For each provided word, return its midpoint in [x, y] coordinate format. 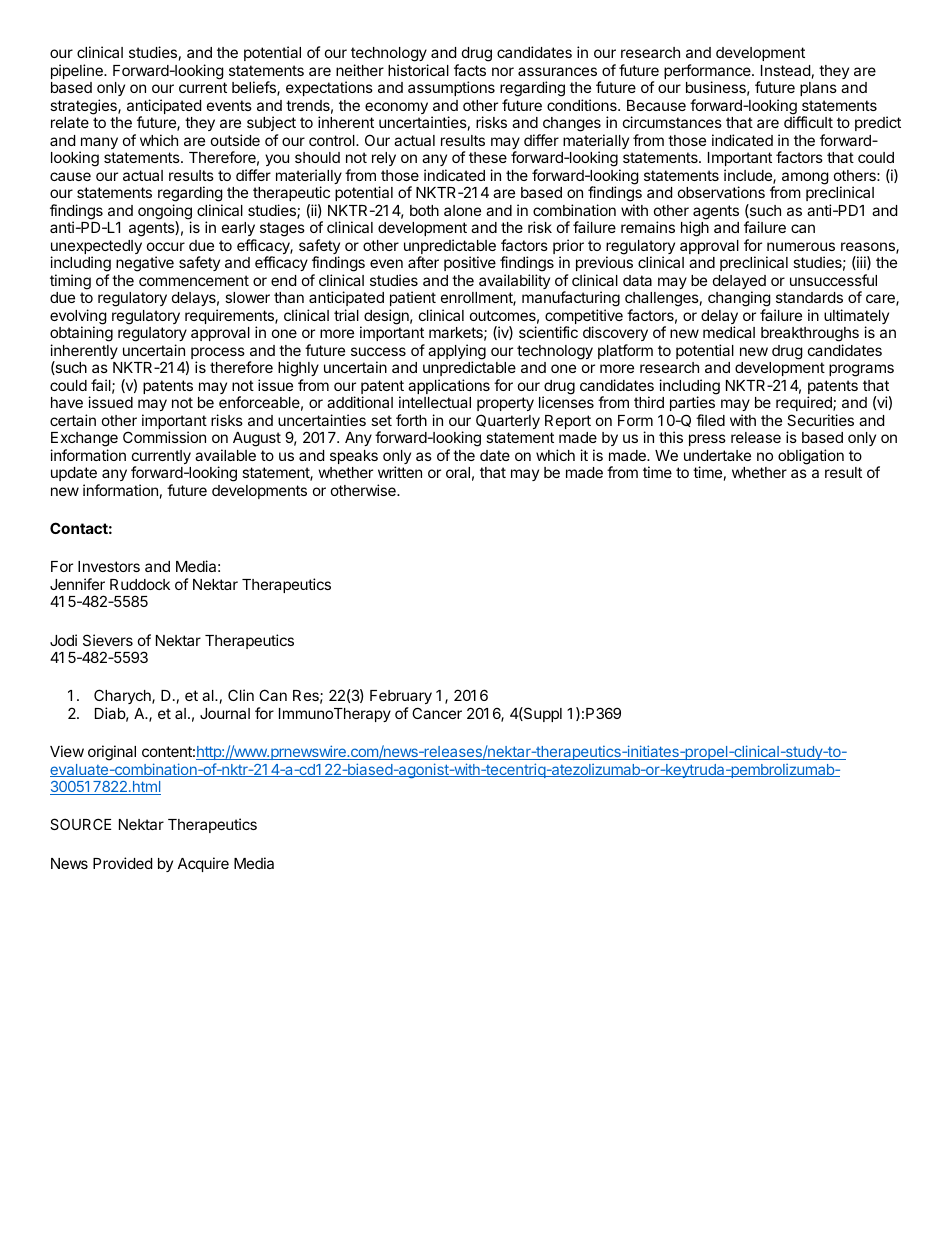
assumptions [451, 88]
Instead [785, 70]
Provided [122, 863]
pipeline [78, 71]
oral [458, 472]
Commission [164, 437]
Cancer [437, 713]
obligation [811, 457]
